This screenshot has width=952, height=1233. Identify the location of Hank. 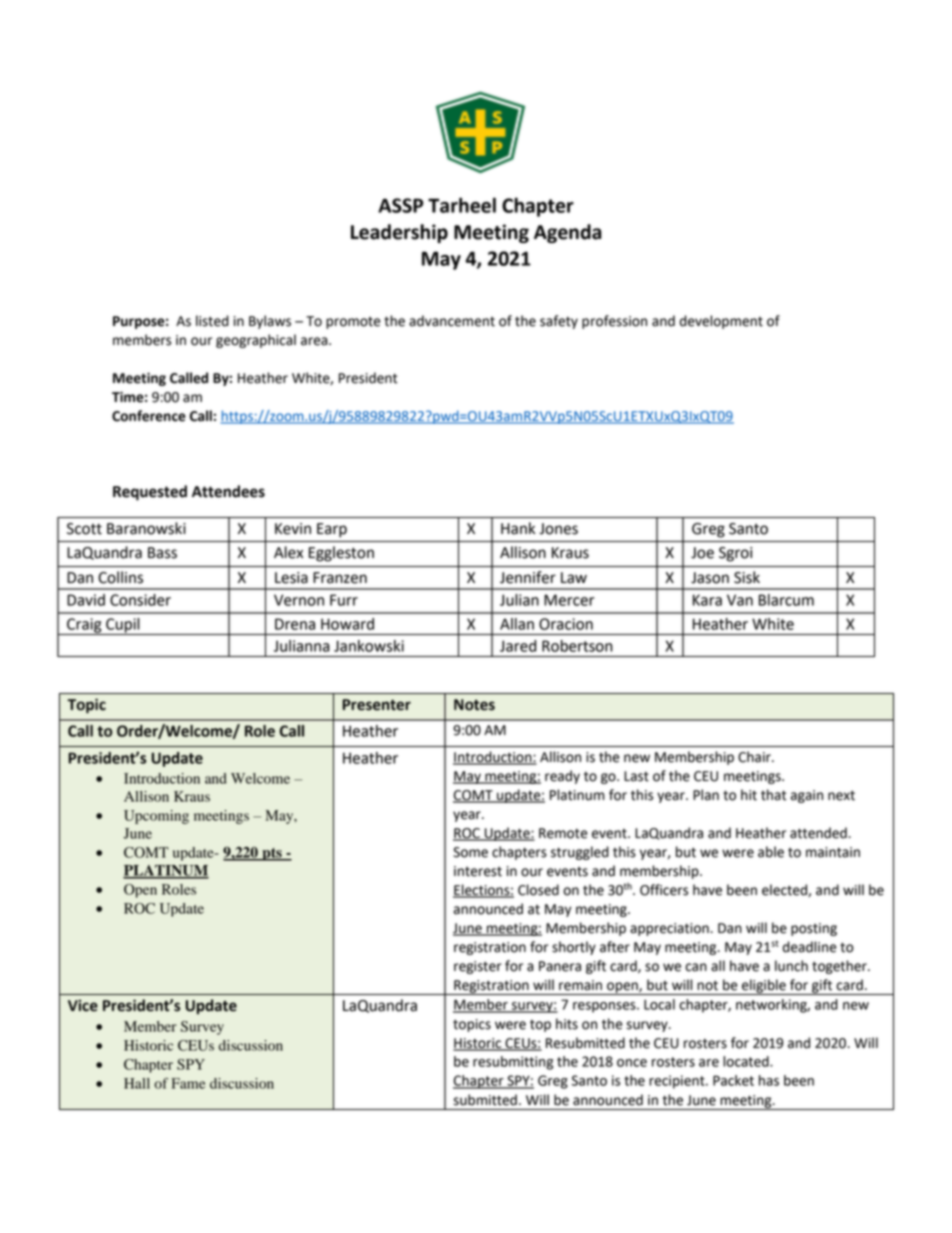
(518, 528).
